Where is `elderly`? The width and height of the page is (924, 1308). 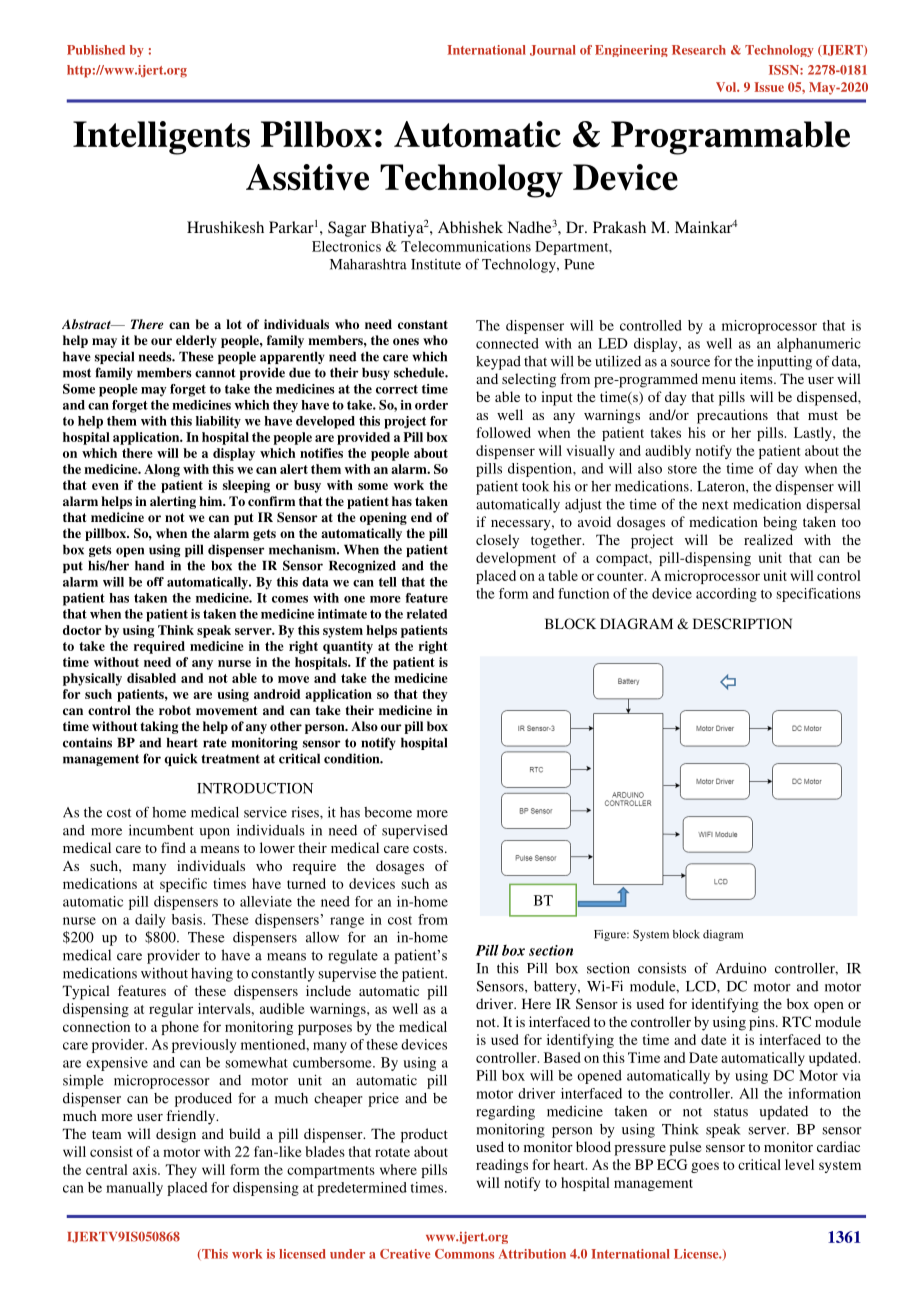 elderly is located at coordinates (196, 341).
